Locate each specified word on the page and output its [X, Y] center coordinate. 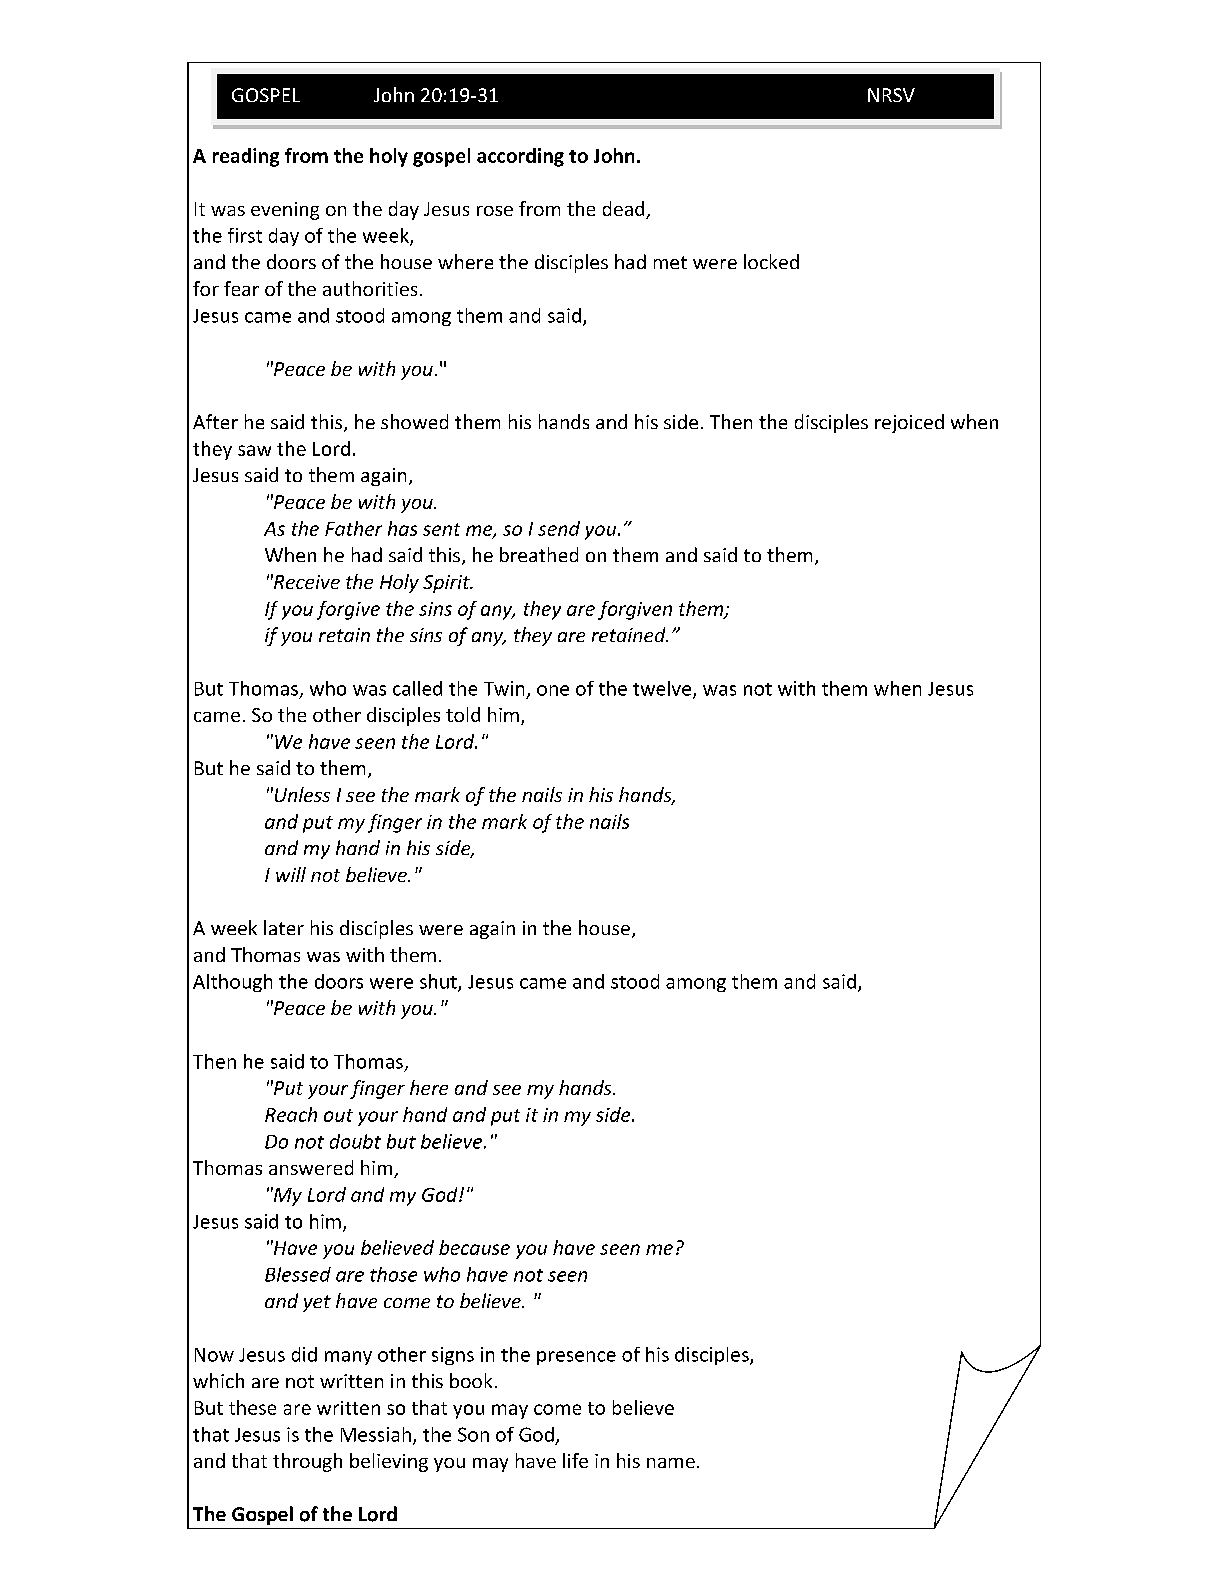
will [291, 874]
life [575, 1460]
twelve [663, 689]
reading [246, 157]
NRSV [891, 95]
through [307, 1462]
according [520, 157]
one [553, 690]
